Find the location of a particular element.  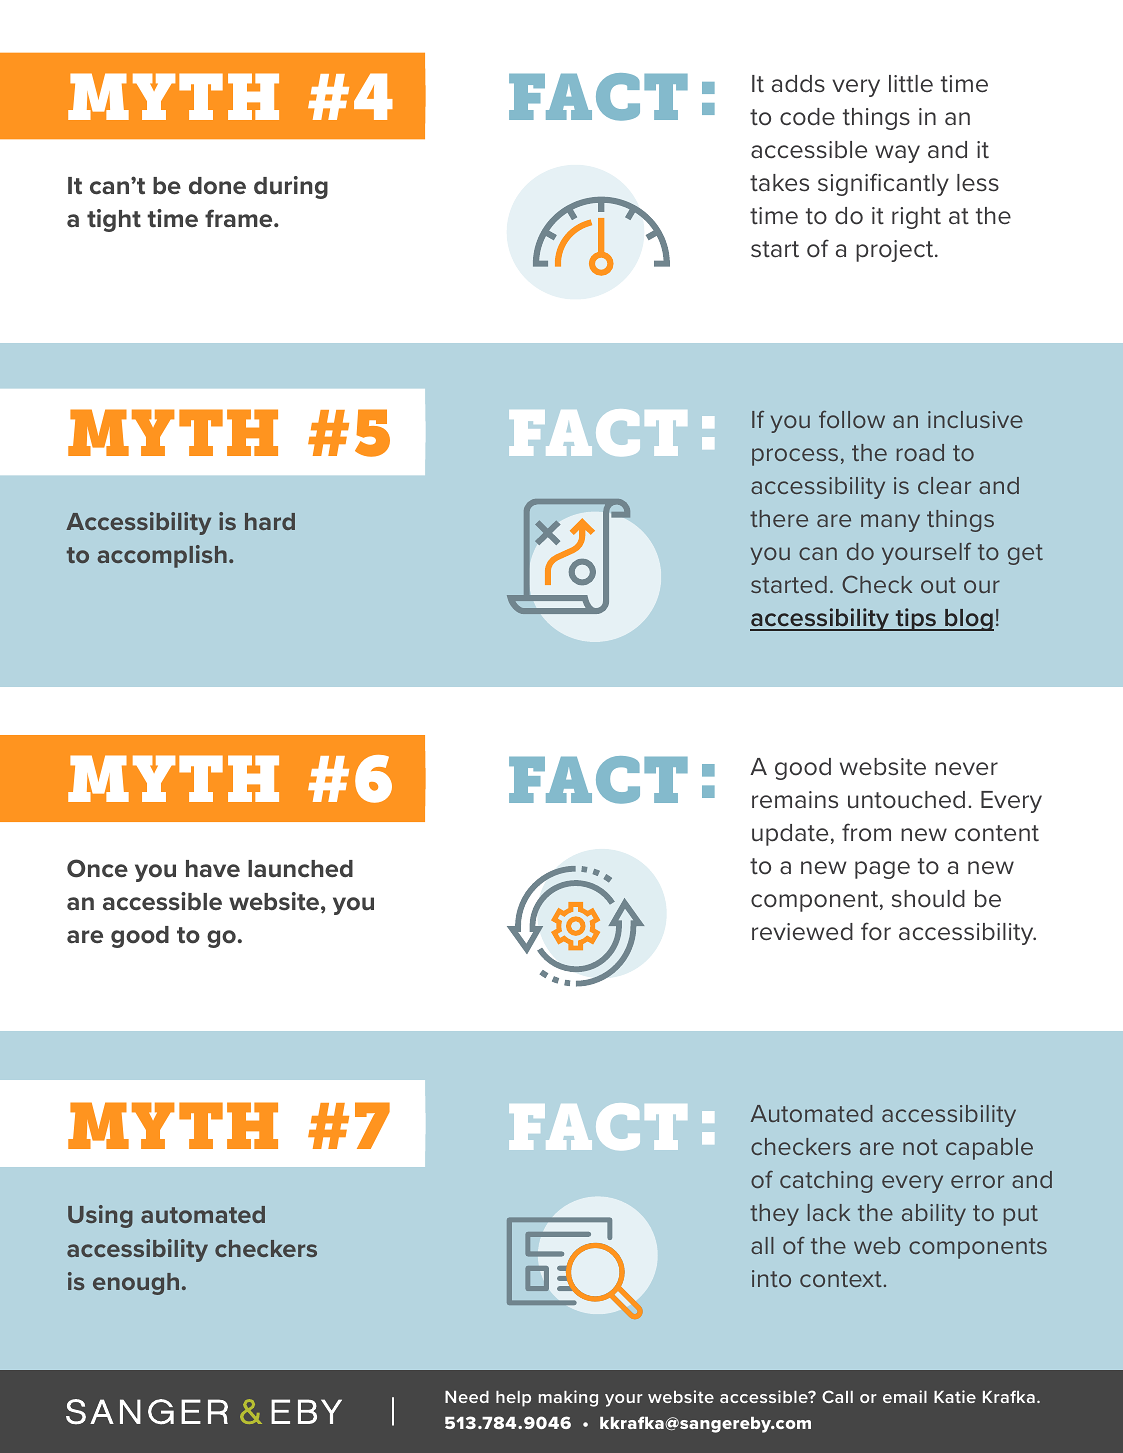

takes is located at coordinates (779, 183).
